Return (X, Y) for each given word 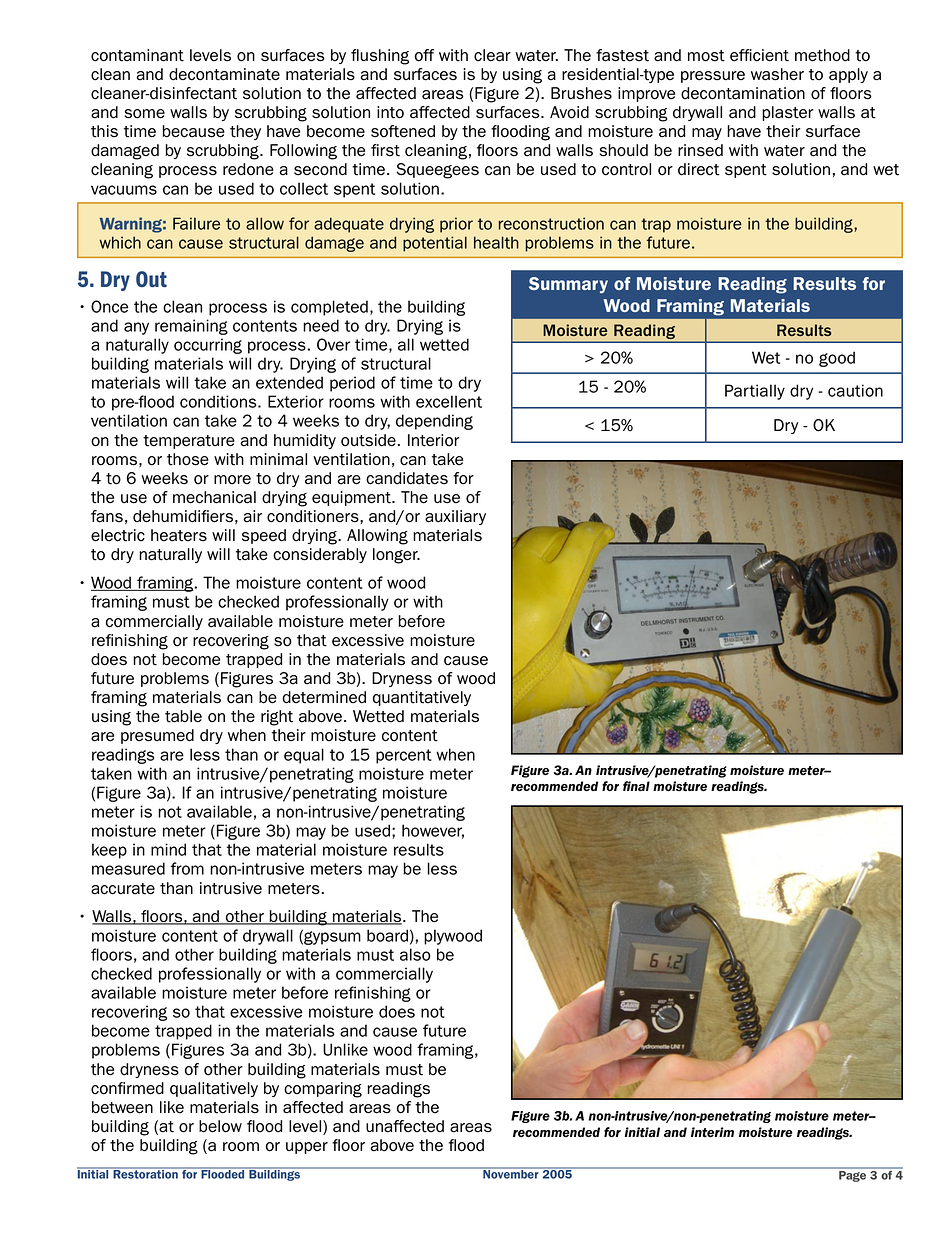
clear (492, 55)
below (220, 1126)
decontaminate (224, 74)
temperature (189, 442)
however (433, 831)
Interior (434, 440)
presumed (157, 736)
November (511, 1173)
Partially (755, 392)
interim (712, 1132)
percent (404, 756)
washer (777, 74)
